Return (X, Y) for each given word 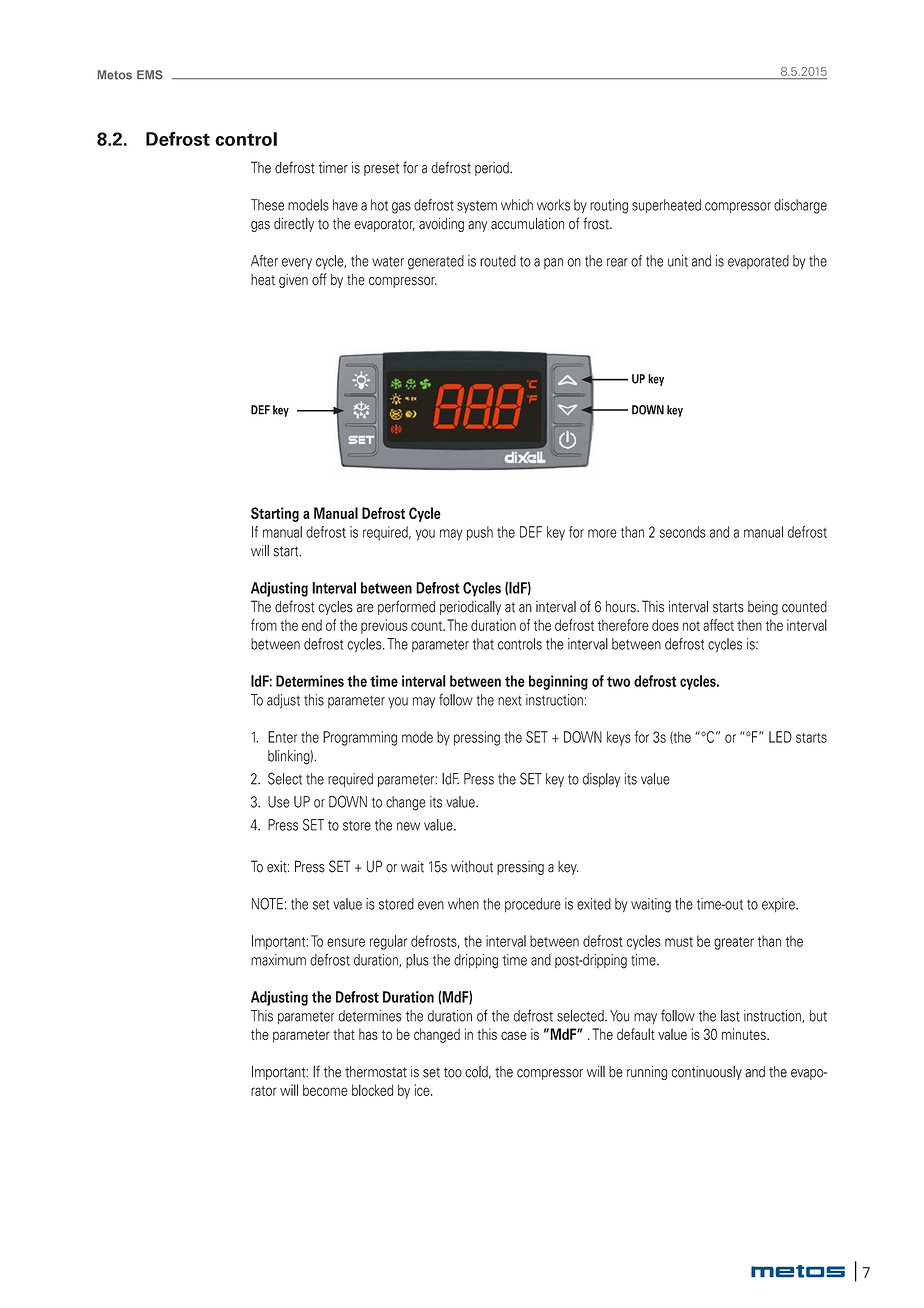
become (325, 1090)
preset (381, 169)
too (453, 1072)
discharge (800, 206)
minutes (745, 1034)
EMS (150, 75)
